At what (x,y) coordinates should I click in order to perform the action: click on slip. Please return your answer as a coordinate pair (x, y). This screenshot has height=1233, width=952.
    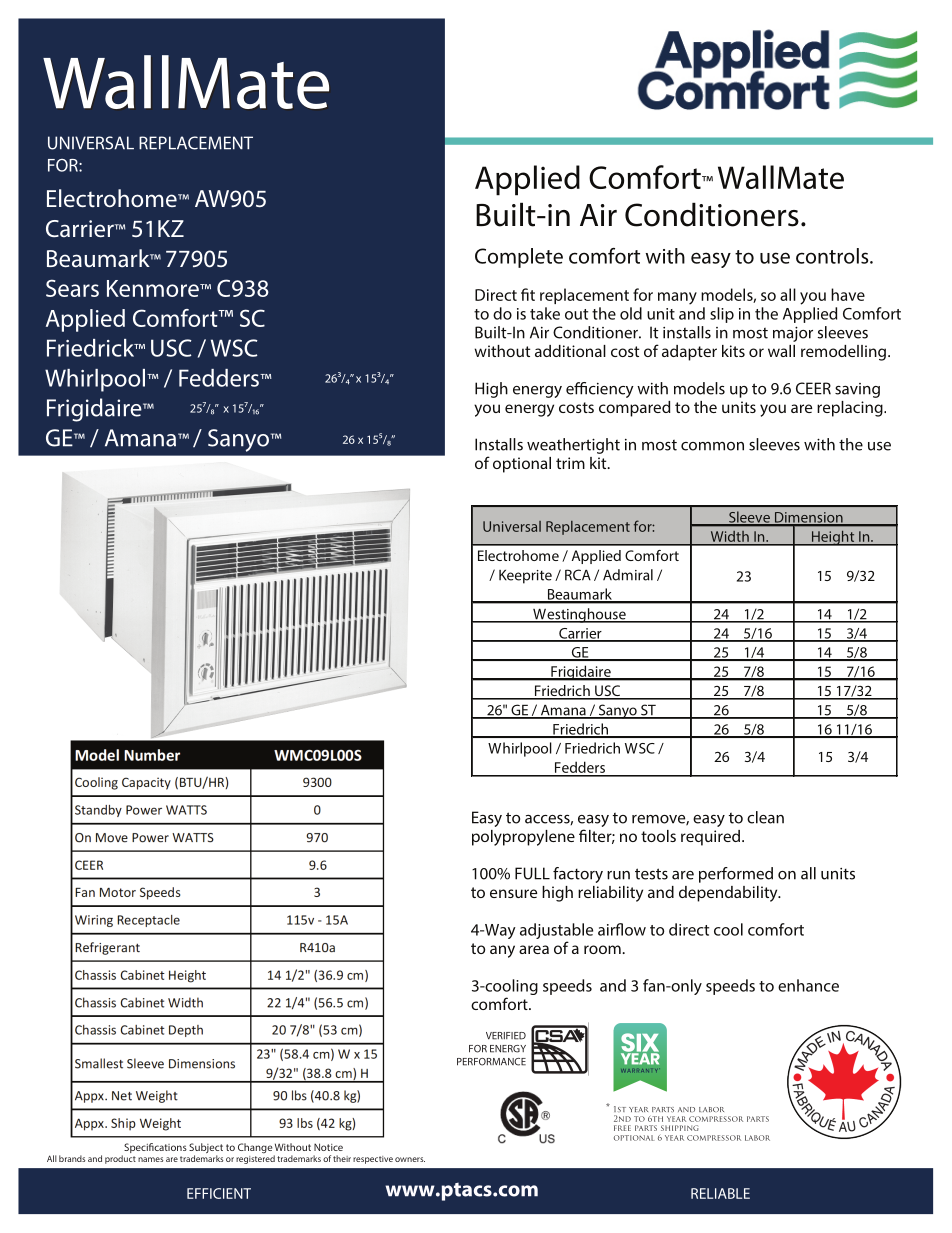
    Looking at the image, I should click on (722, 315).
